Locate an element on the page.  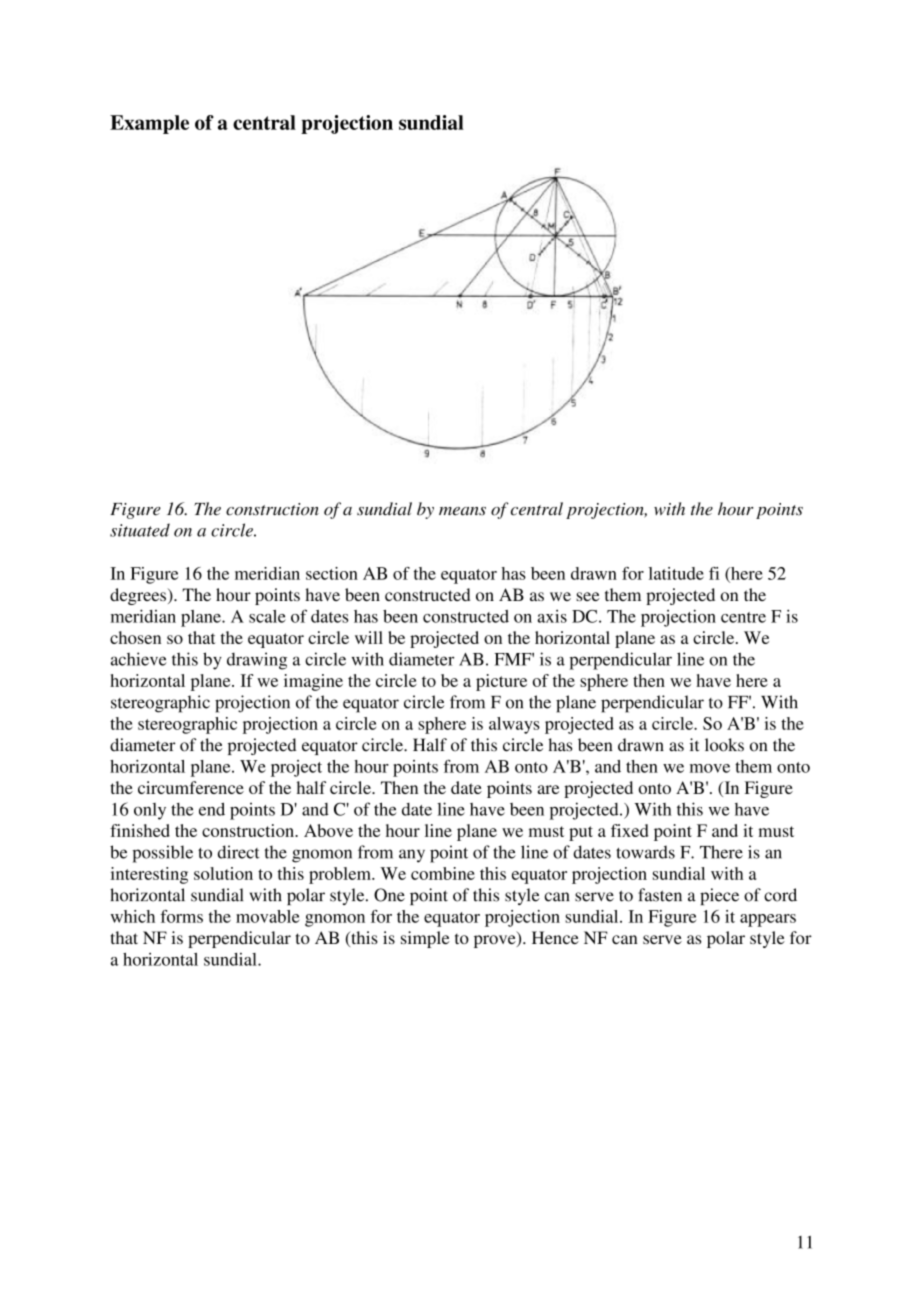
situated is located at coordinates (140, 530).
